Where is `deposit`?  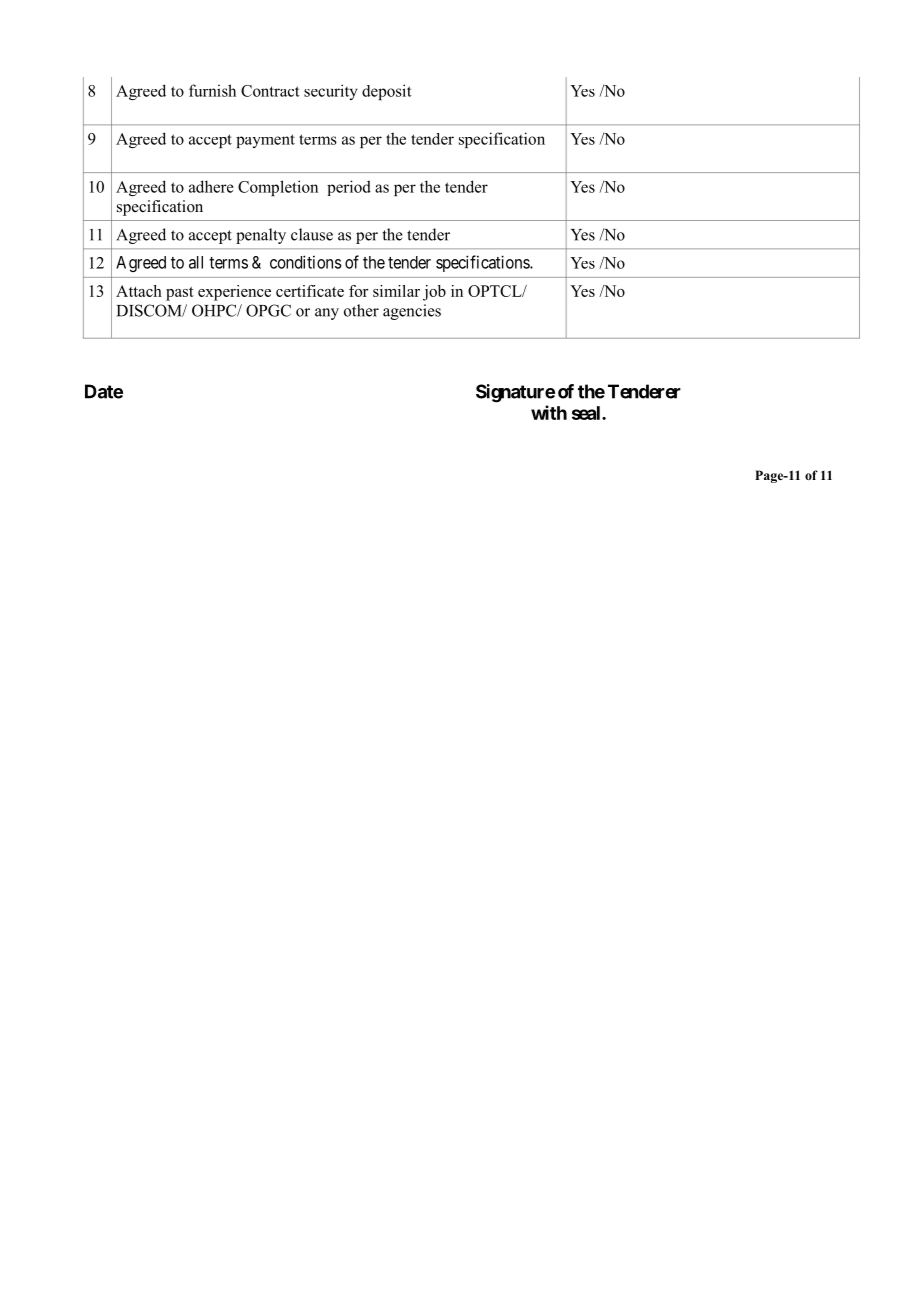 deposit is located at coordinates (387, 92).
